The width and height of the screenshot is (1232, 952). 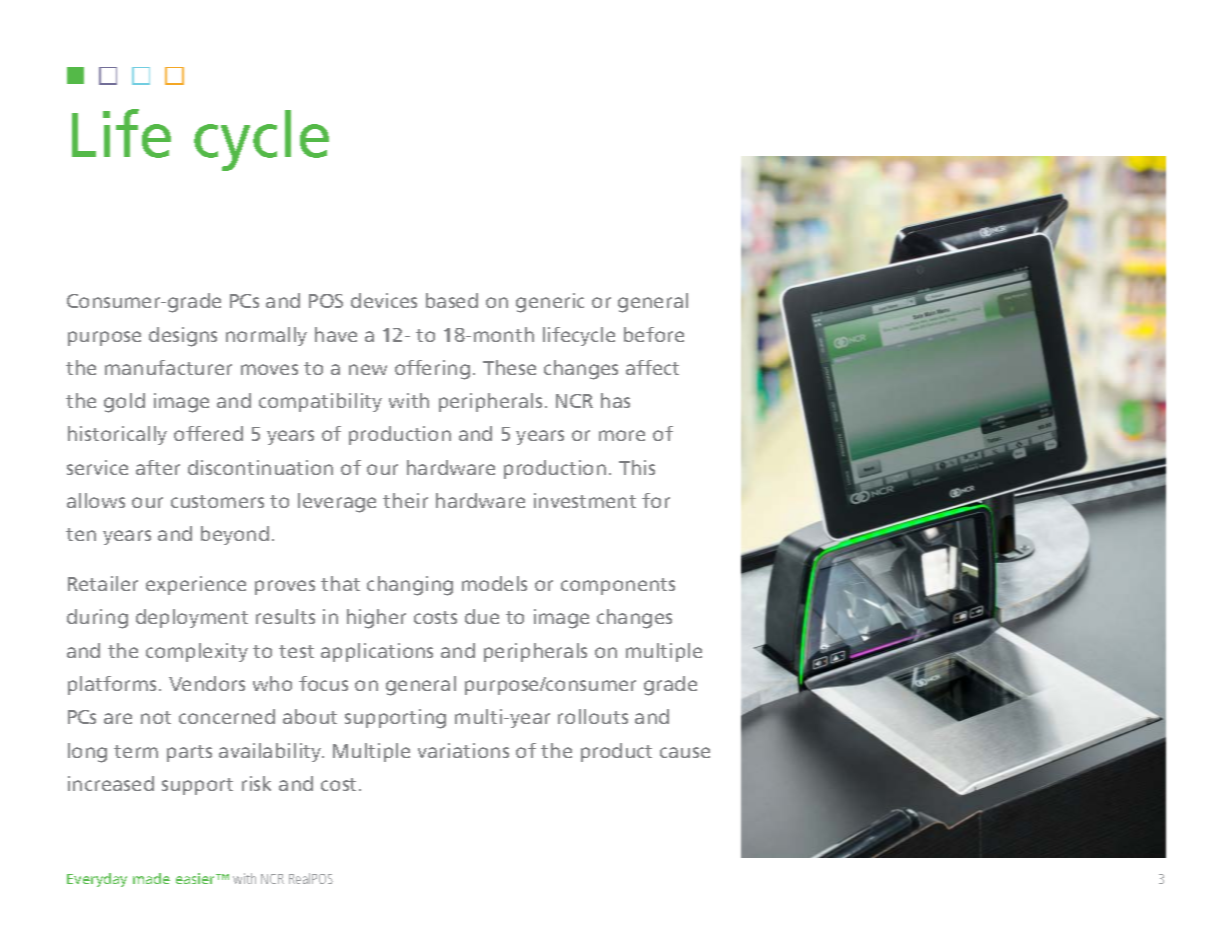 I want to click on changing, so click(x=410, y=586).
